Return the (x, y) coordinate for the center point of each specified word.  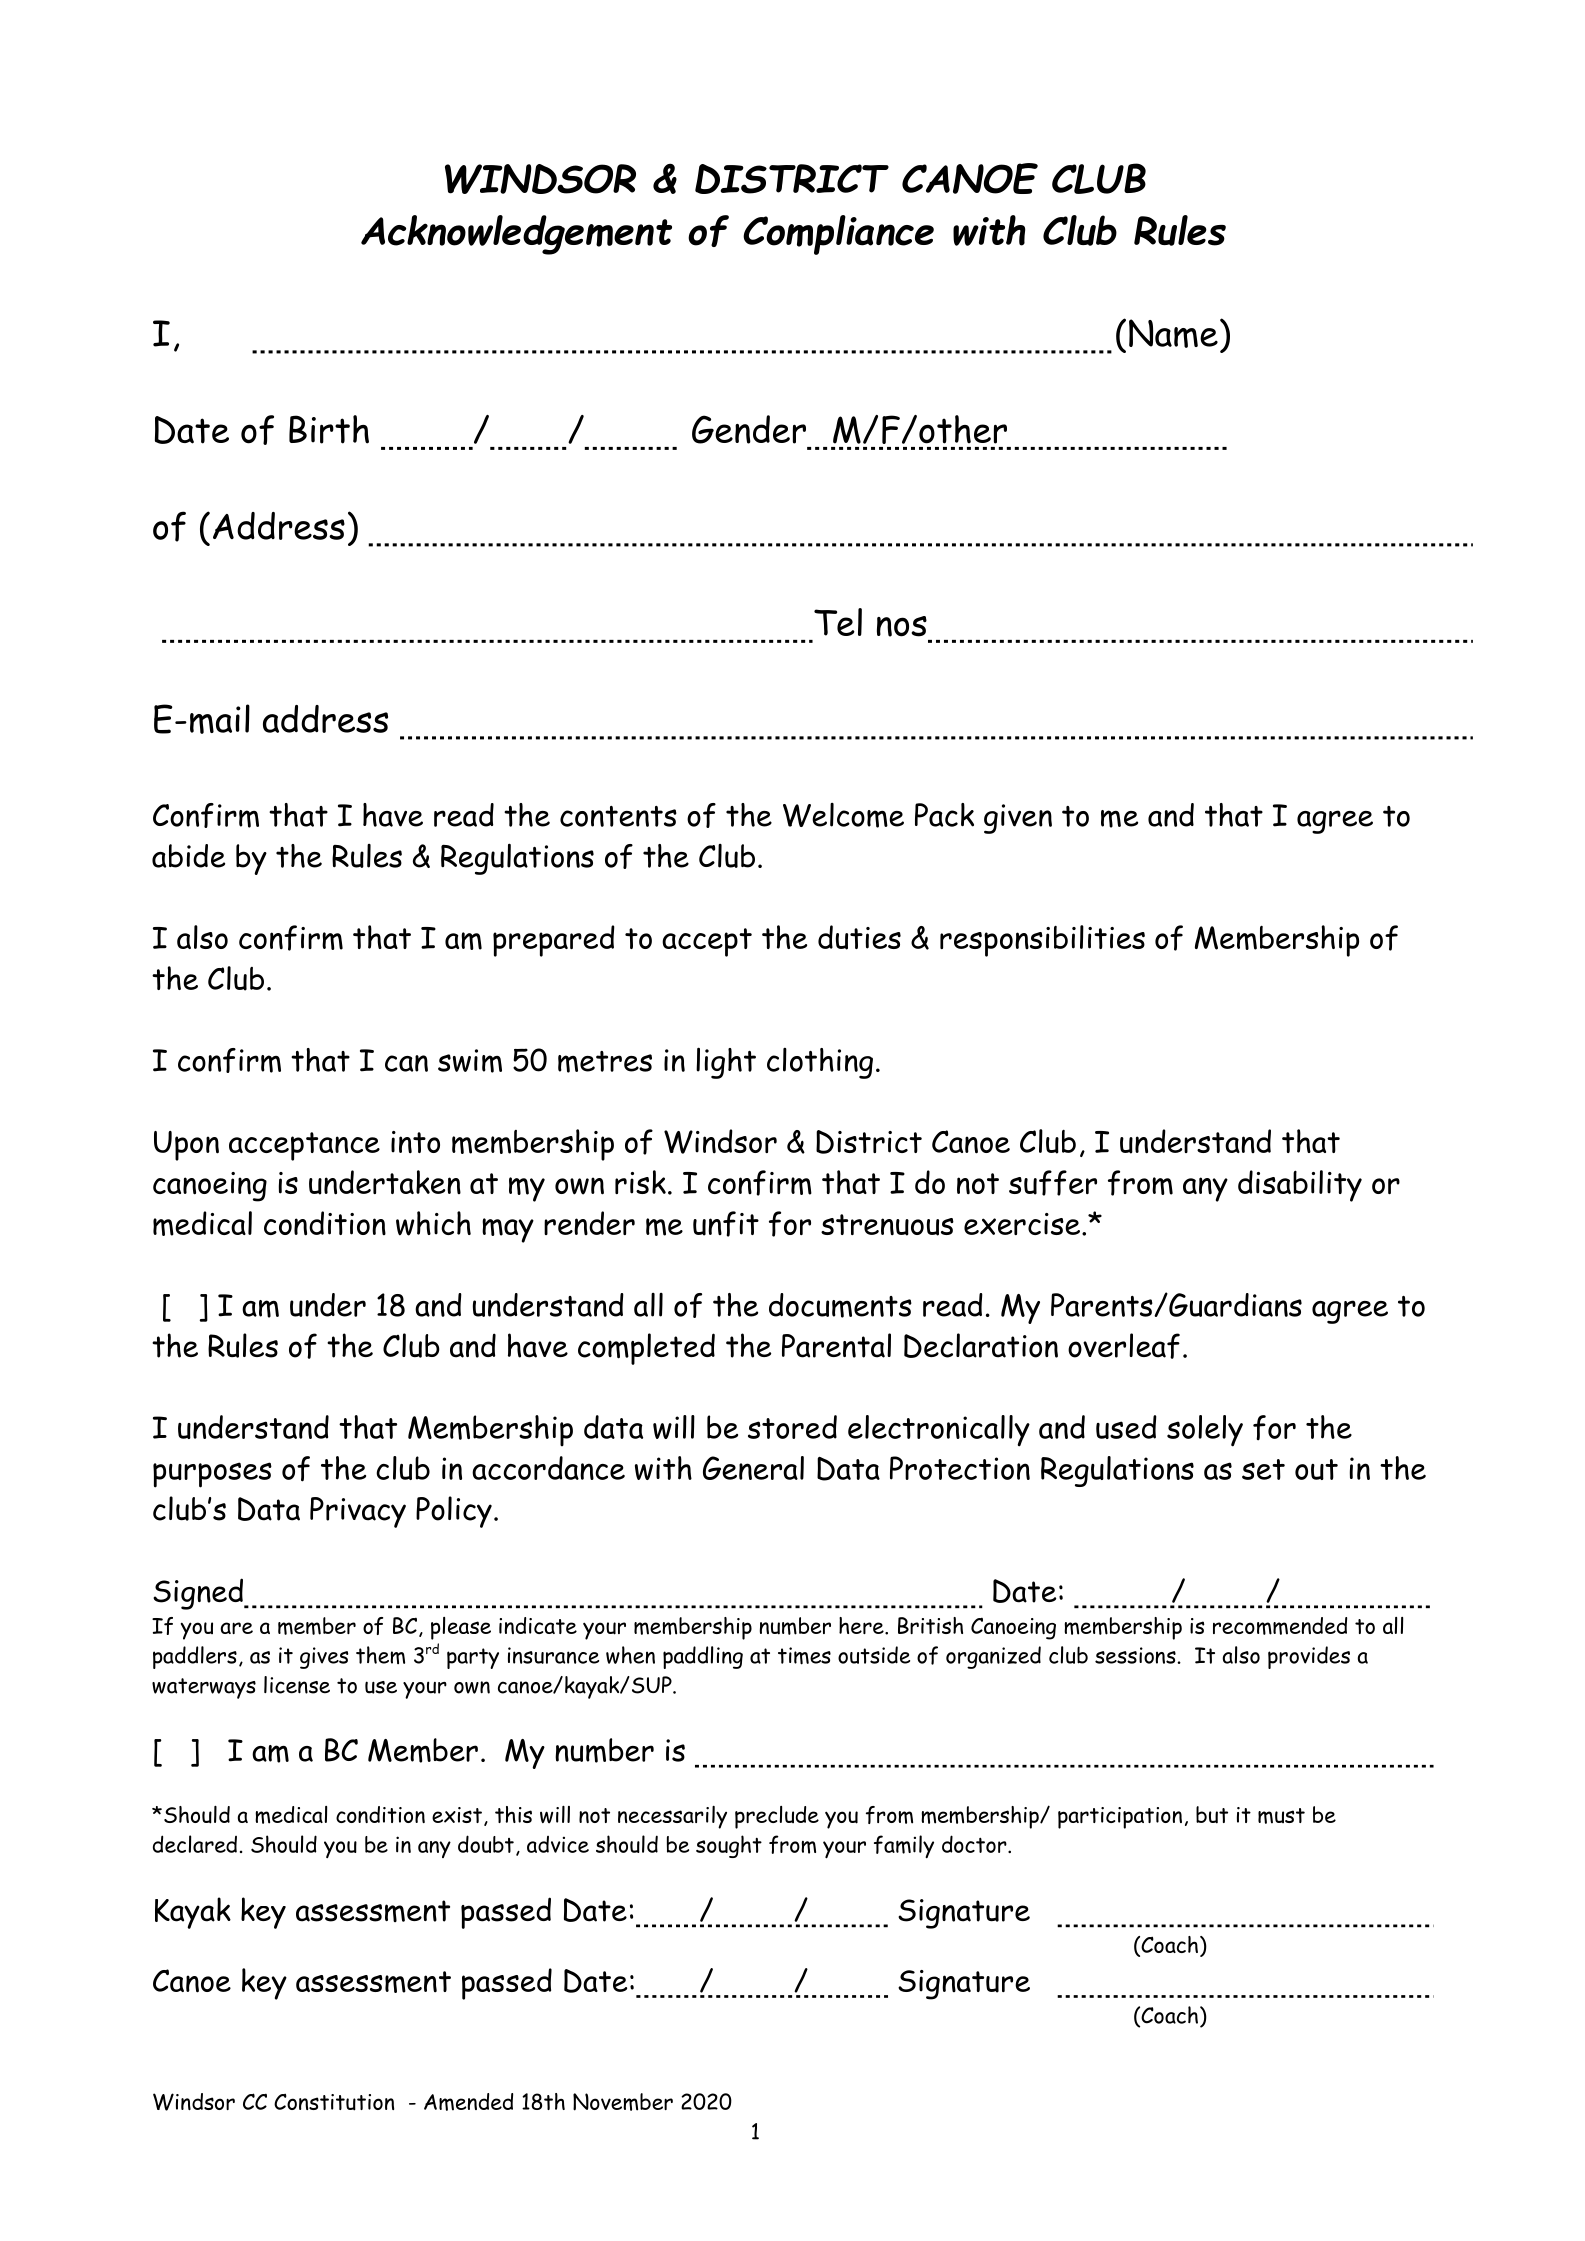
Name (1173, 333)
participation (1120, 1818)
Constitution (334, 2102)
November (623, 2102)
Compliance (838, 235)
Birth (329, 429)
